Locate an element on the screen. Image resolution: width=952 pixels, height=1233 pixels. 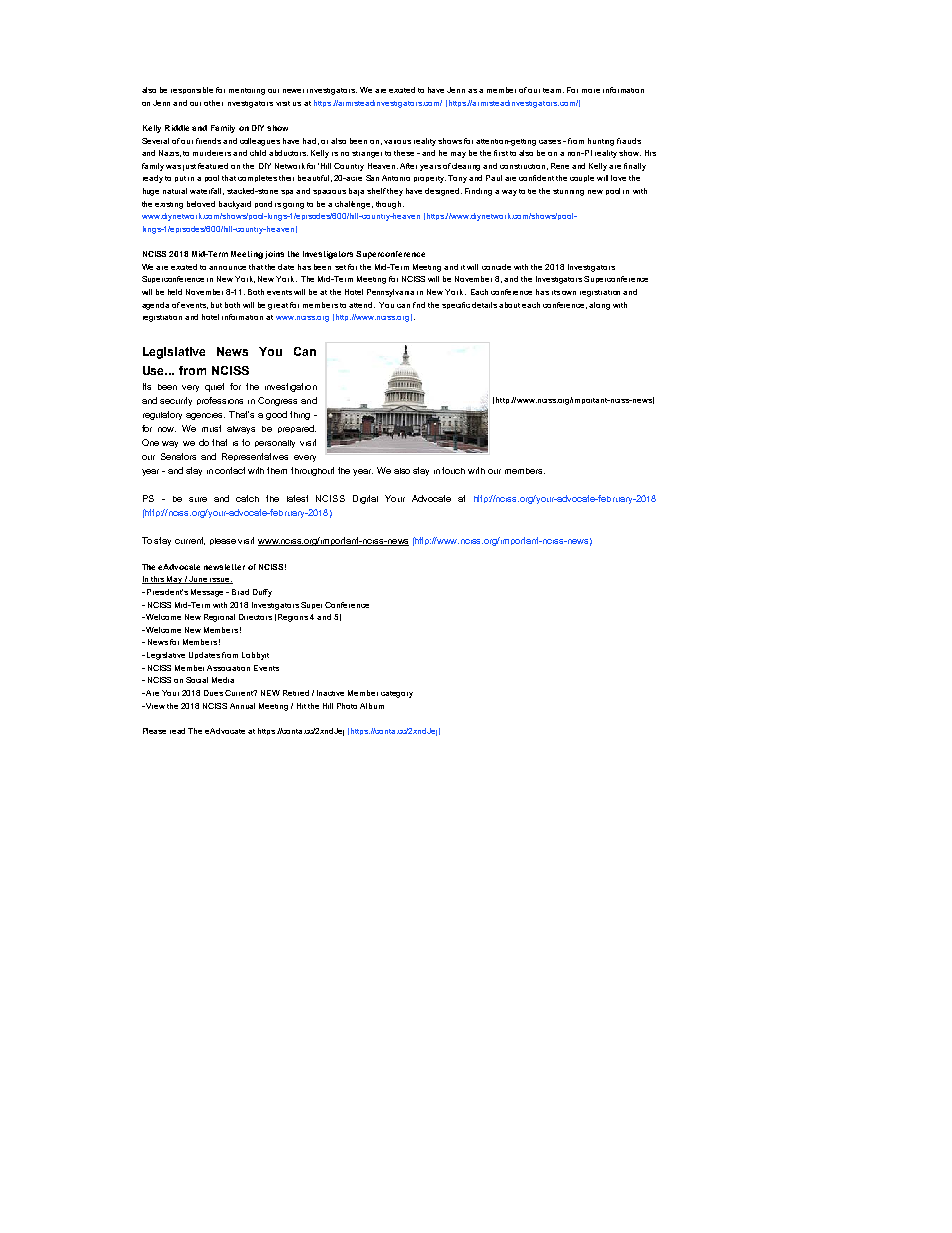
sure is located at coordinates (198, 499).
